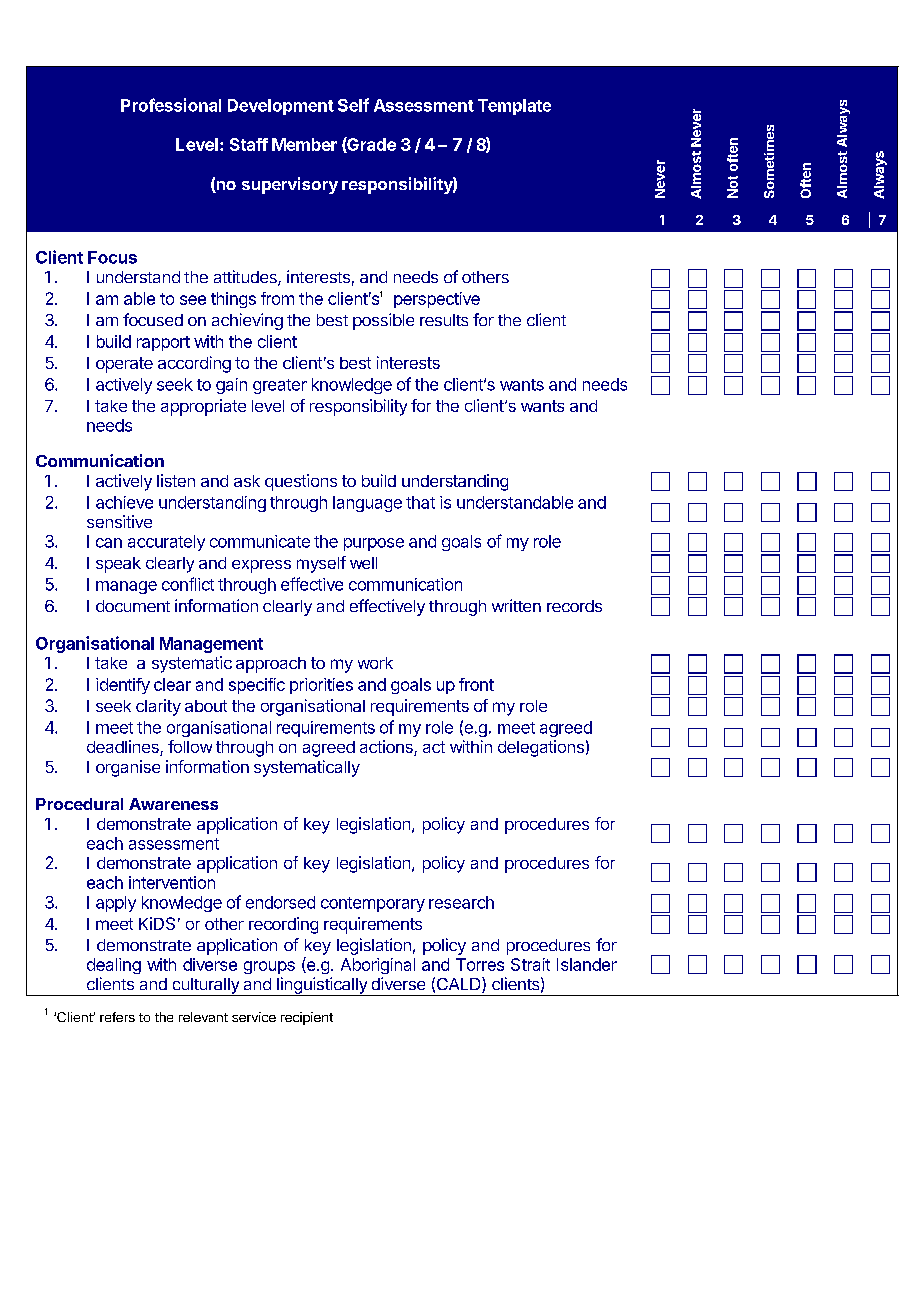 This screenshot has width=924, height=1308. I want to click on refers, so click(117, 1017).
